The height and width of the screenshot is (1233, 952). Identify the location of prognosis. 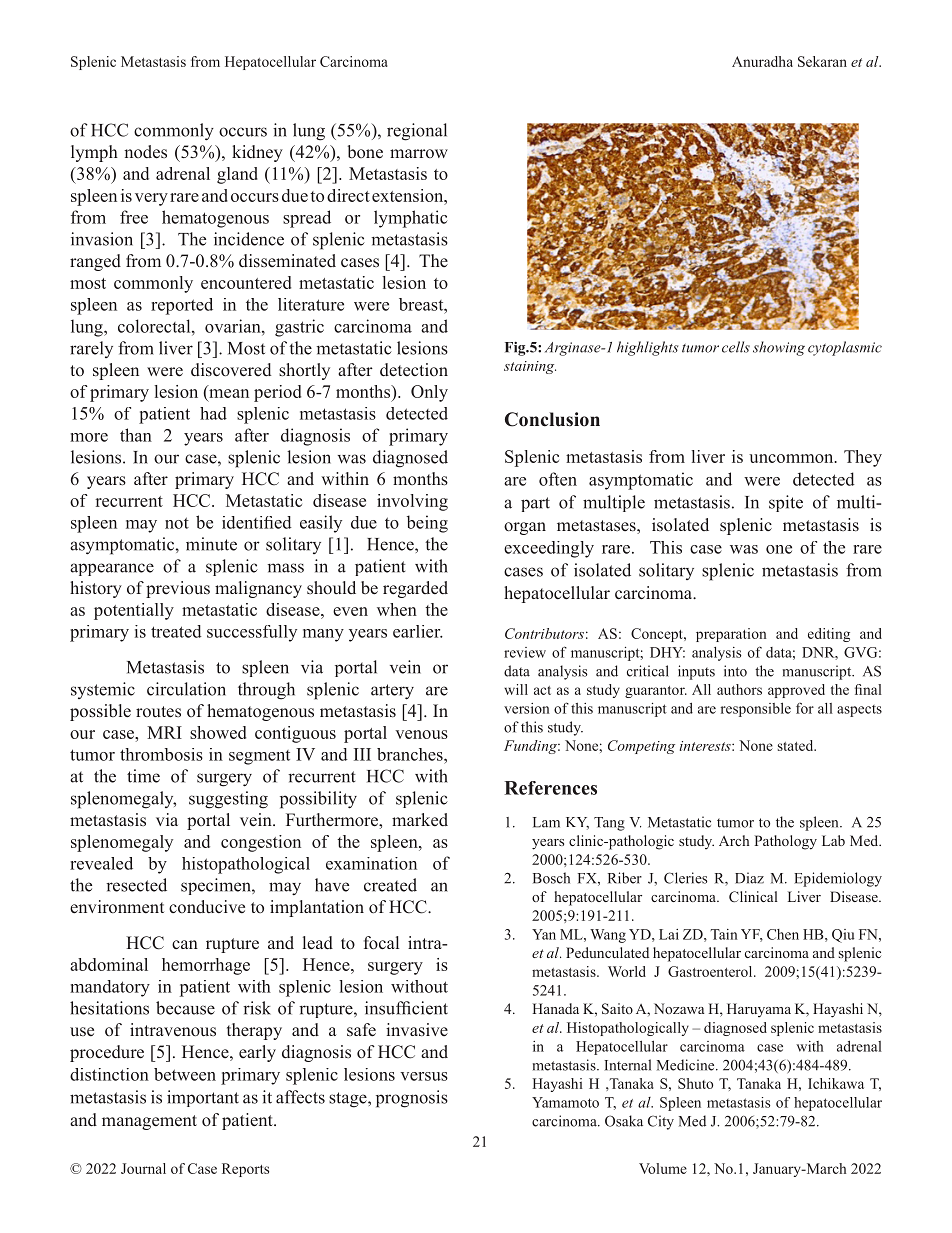
(412, 1099).
